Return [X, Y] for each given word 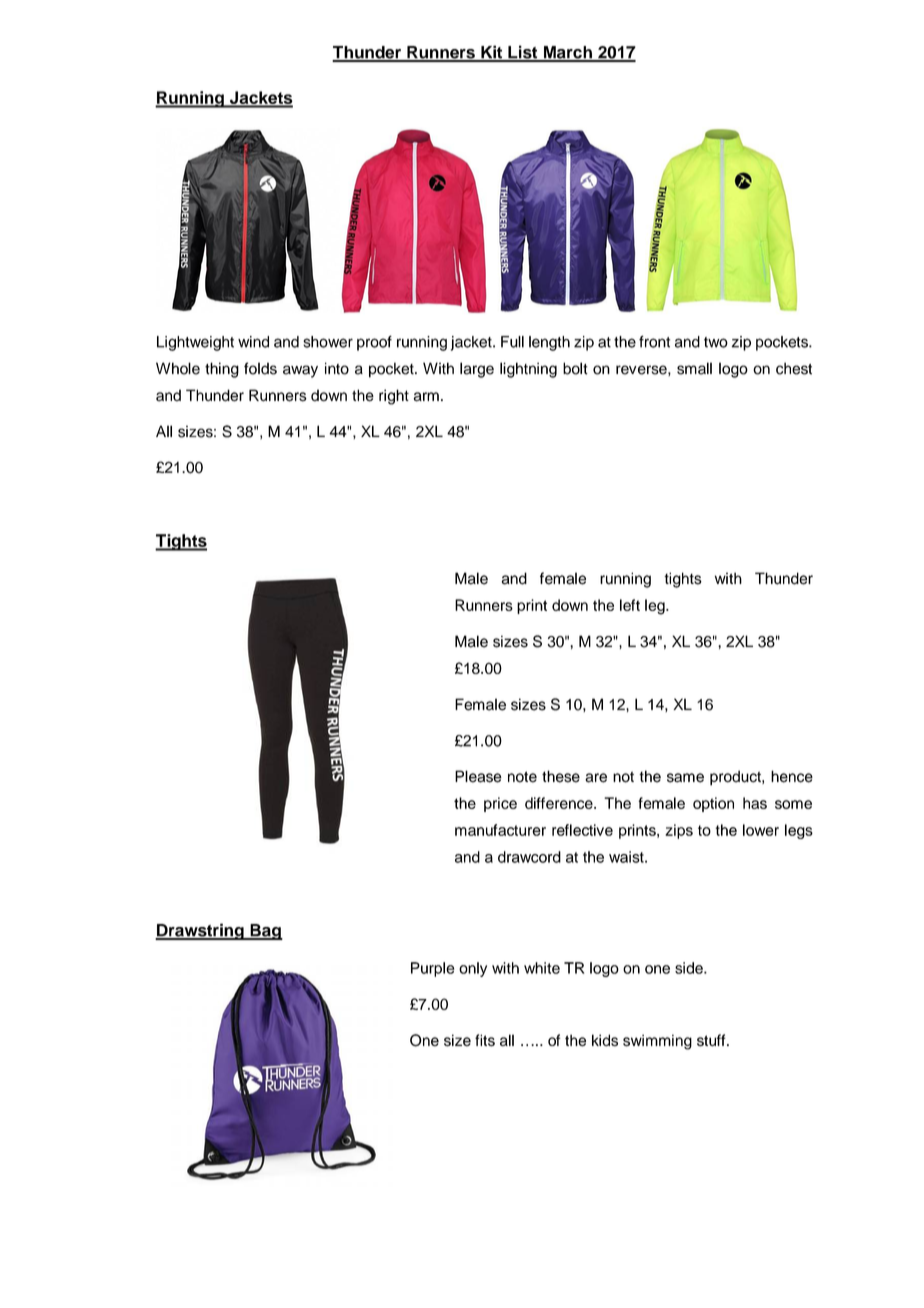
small [694, 368]
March [567, 53]
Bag [265, 932]
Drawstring [200, 931]
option [713, 804]
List [523, 53]
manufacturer [500, 830]
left [630, 605]
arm [426, 397]
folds [260, 368]
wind [253, 342]
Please [478, 776]
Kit [492, 53]
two [716, 342]
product [736, 778]
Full [512, 342]
